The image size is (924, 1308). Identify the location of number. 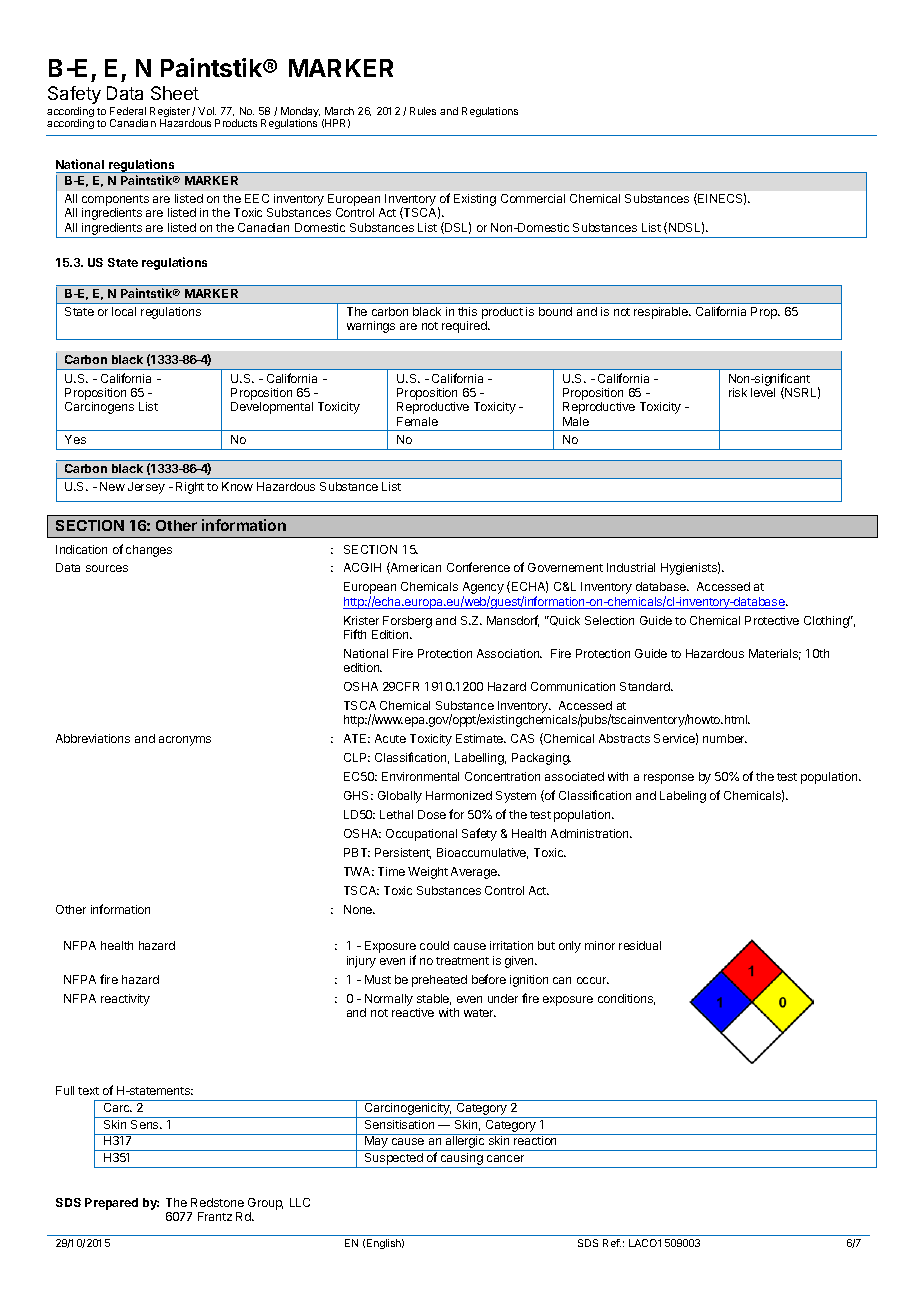
(725, 738).
